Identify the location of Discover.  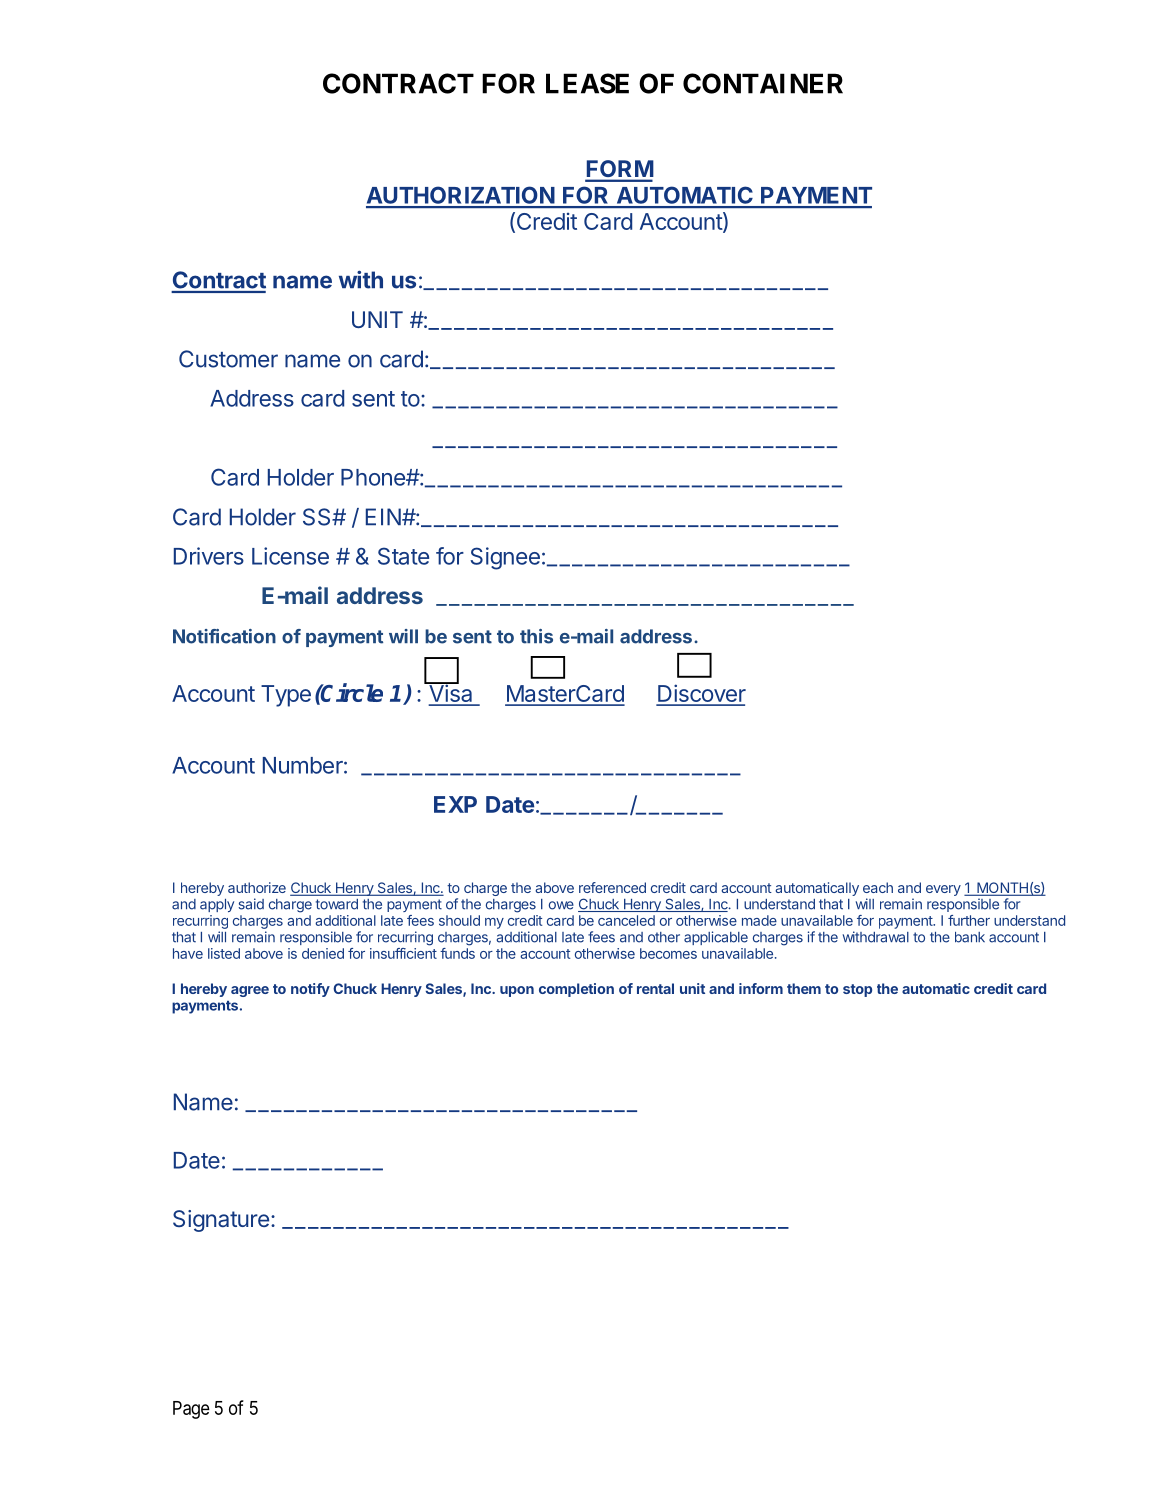
(701, 694).
